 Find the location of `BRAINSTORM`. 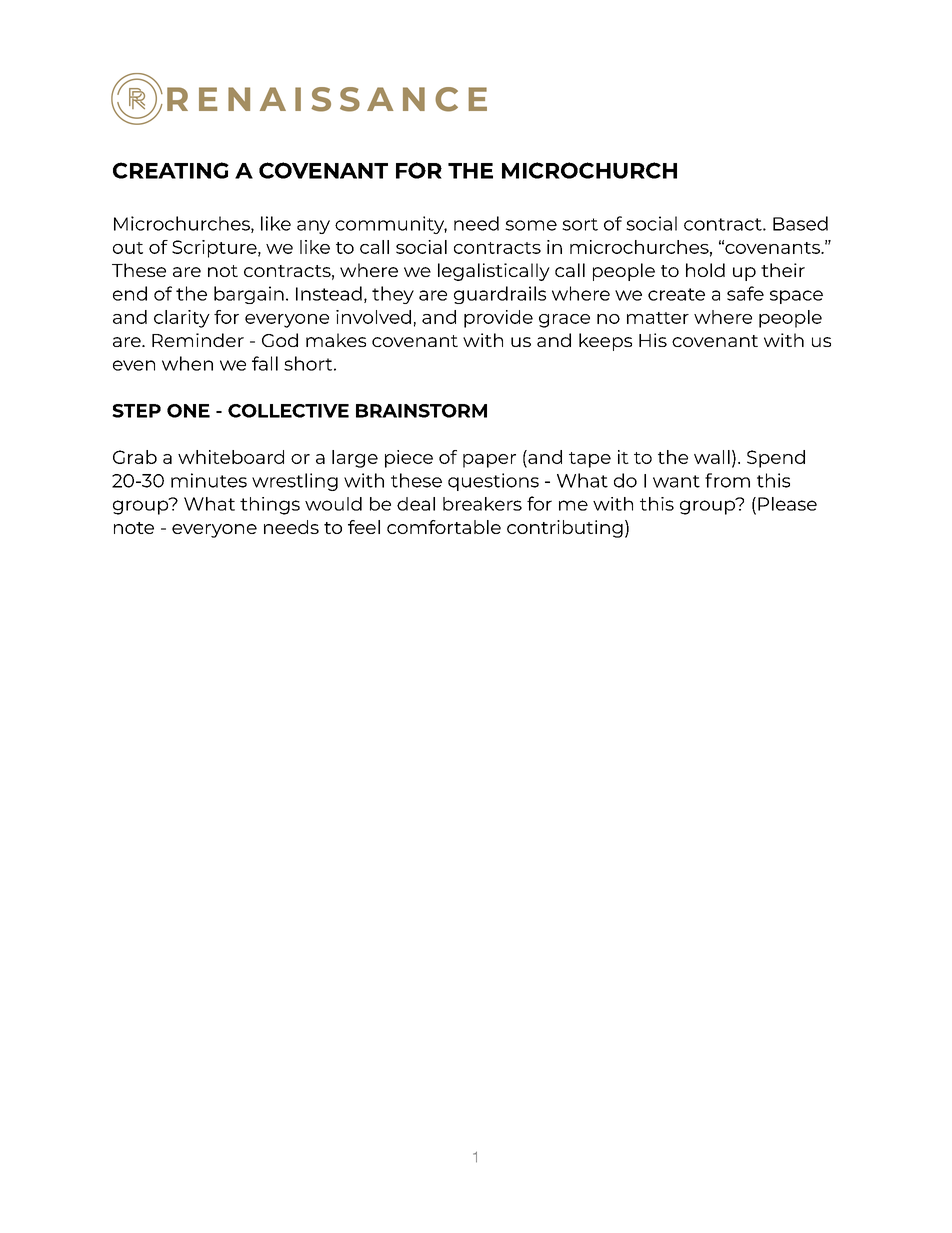

BRAINSTORM is located at coordinates (421, 411).
